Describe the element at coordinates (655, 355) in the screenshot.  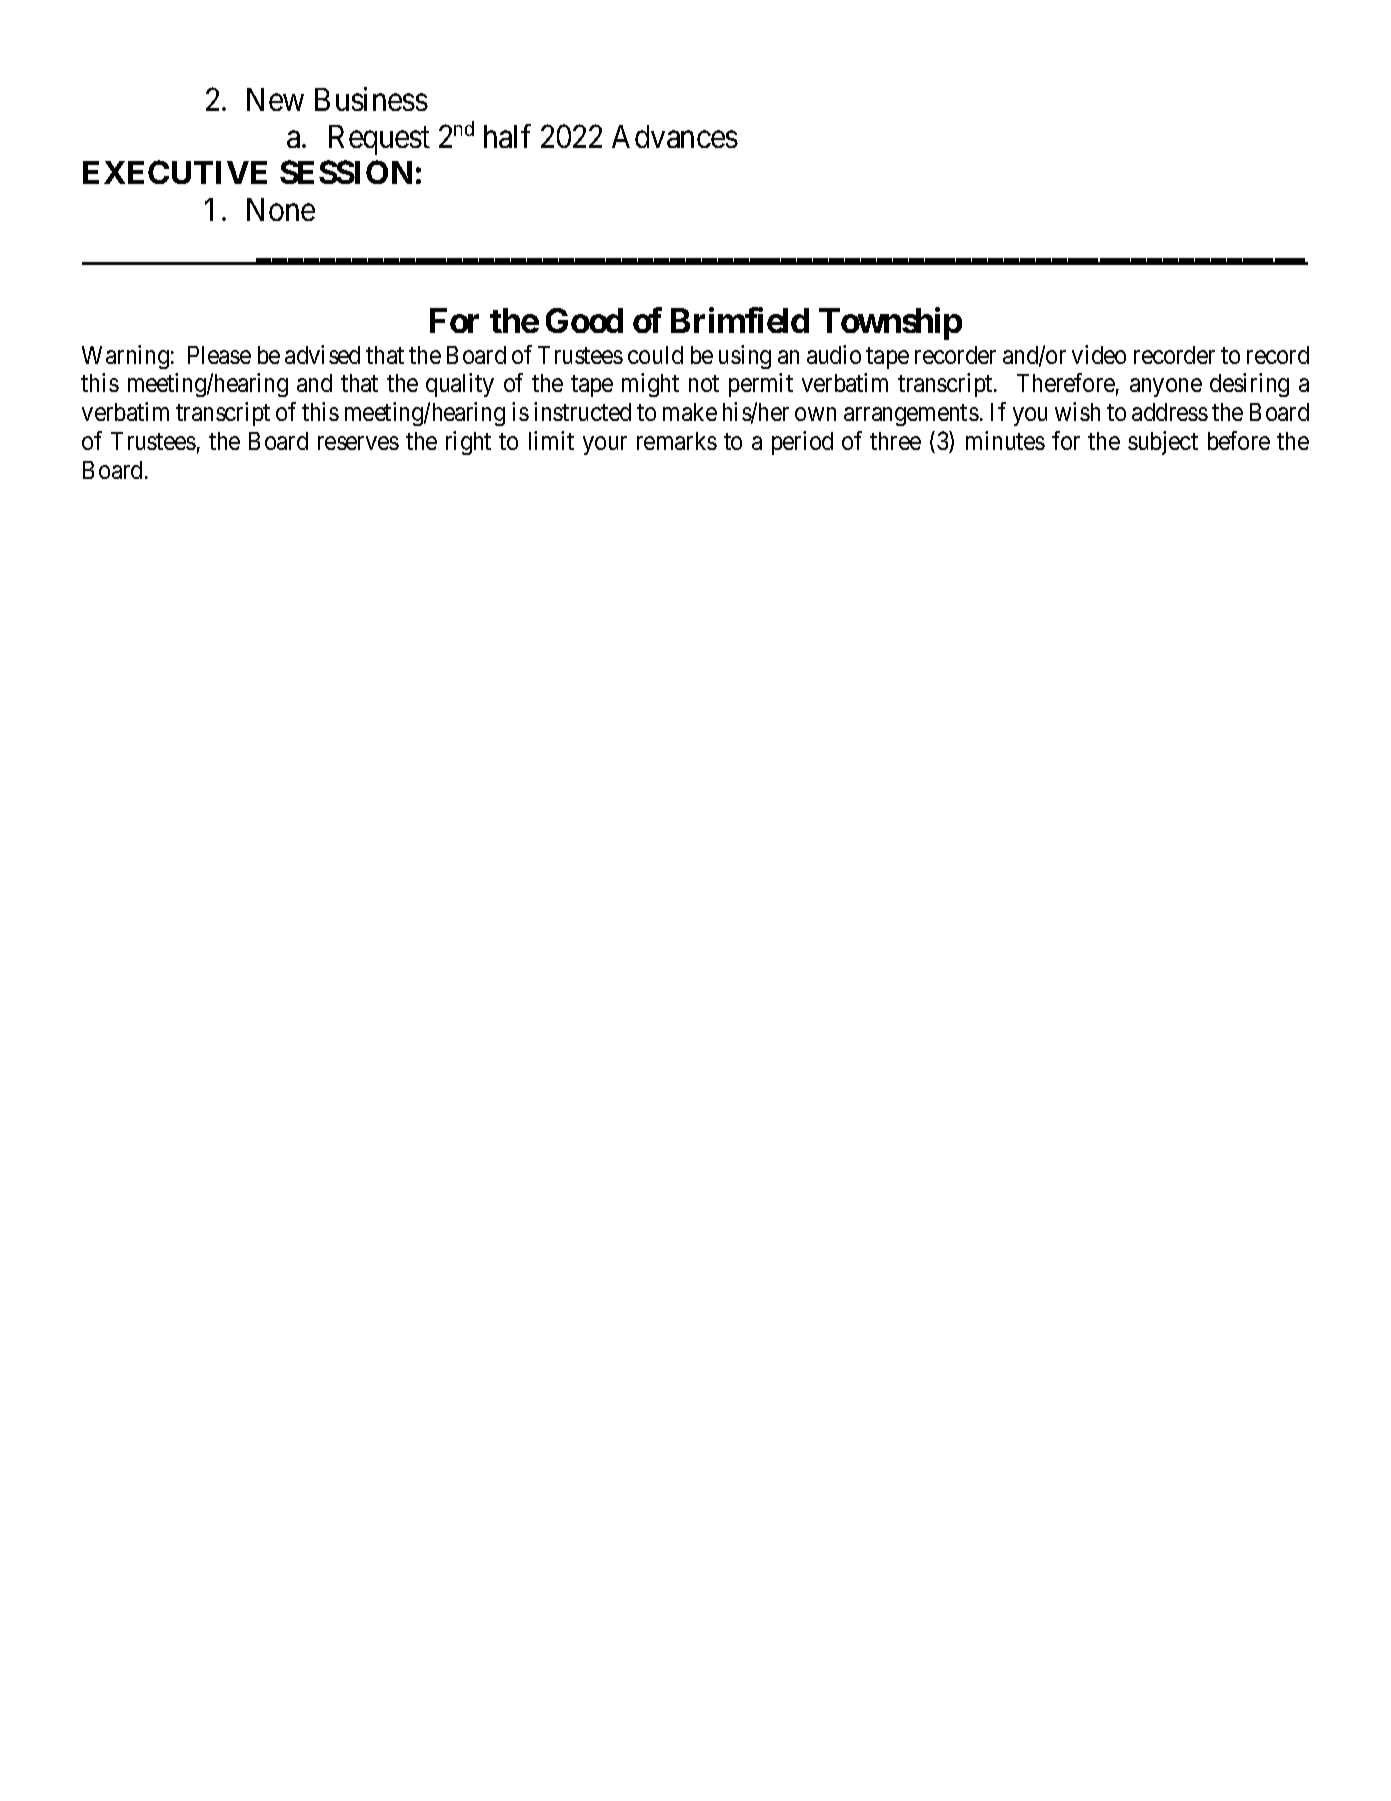
I see `could` at that location.
